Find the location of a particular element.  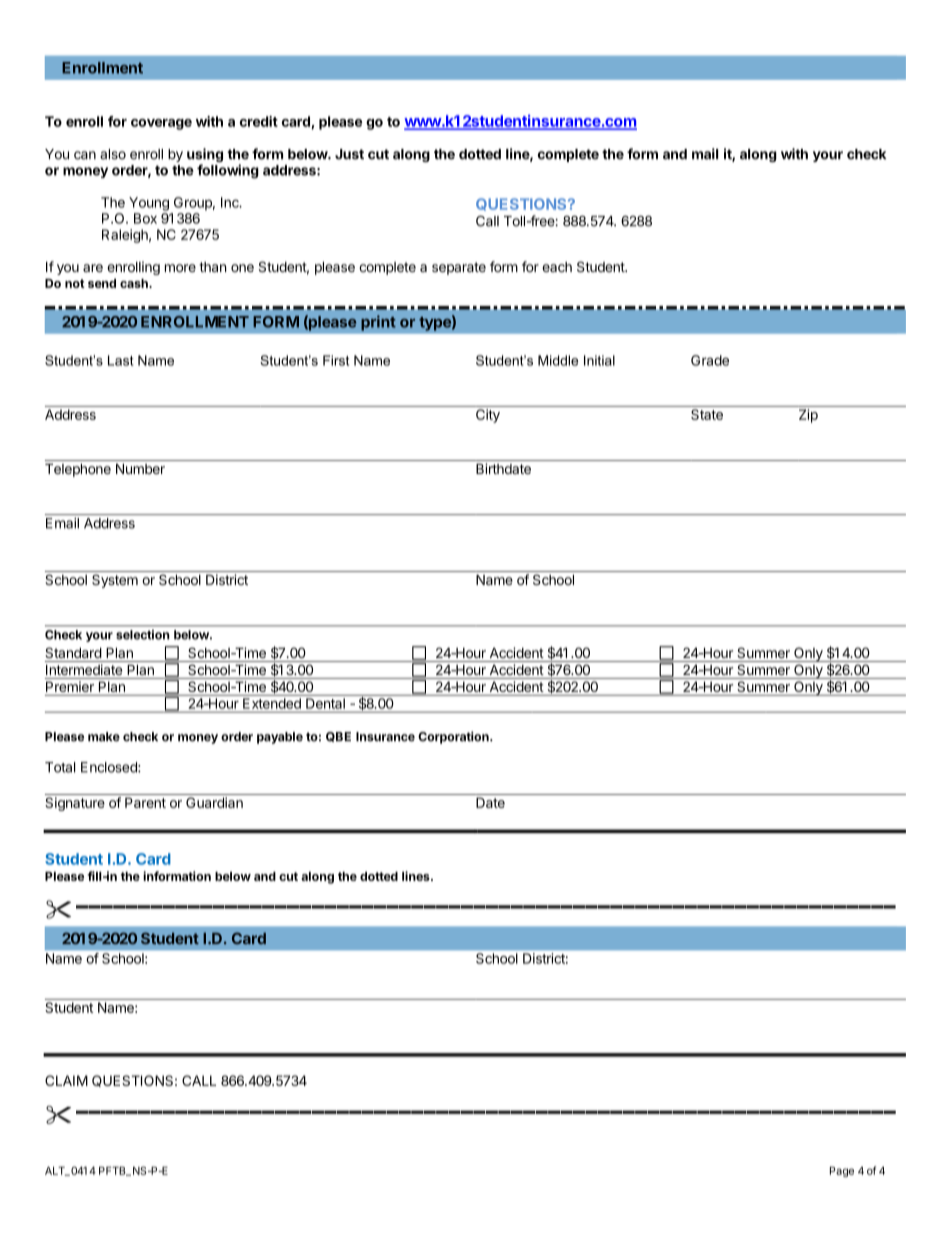

Just is located at coordinates (349, 154).
